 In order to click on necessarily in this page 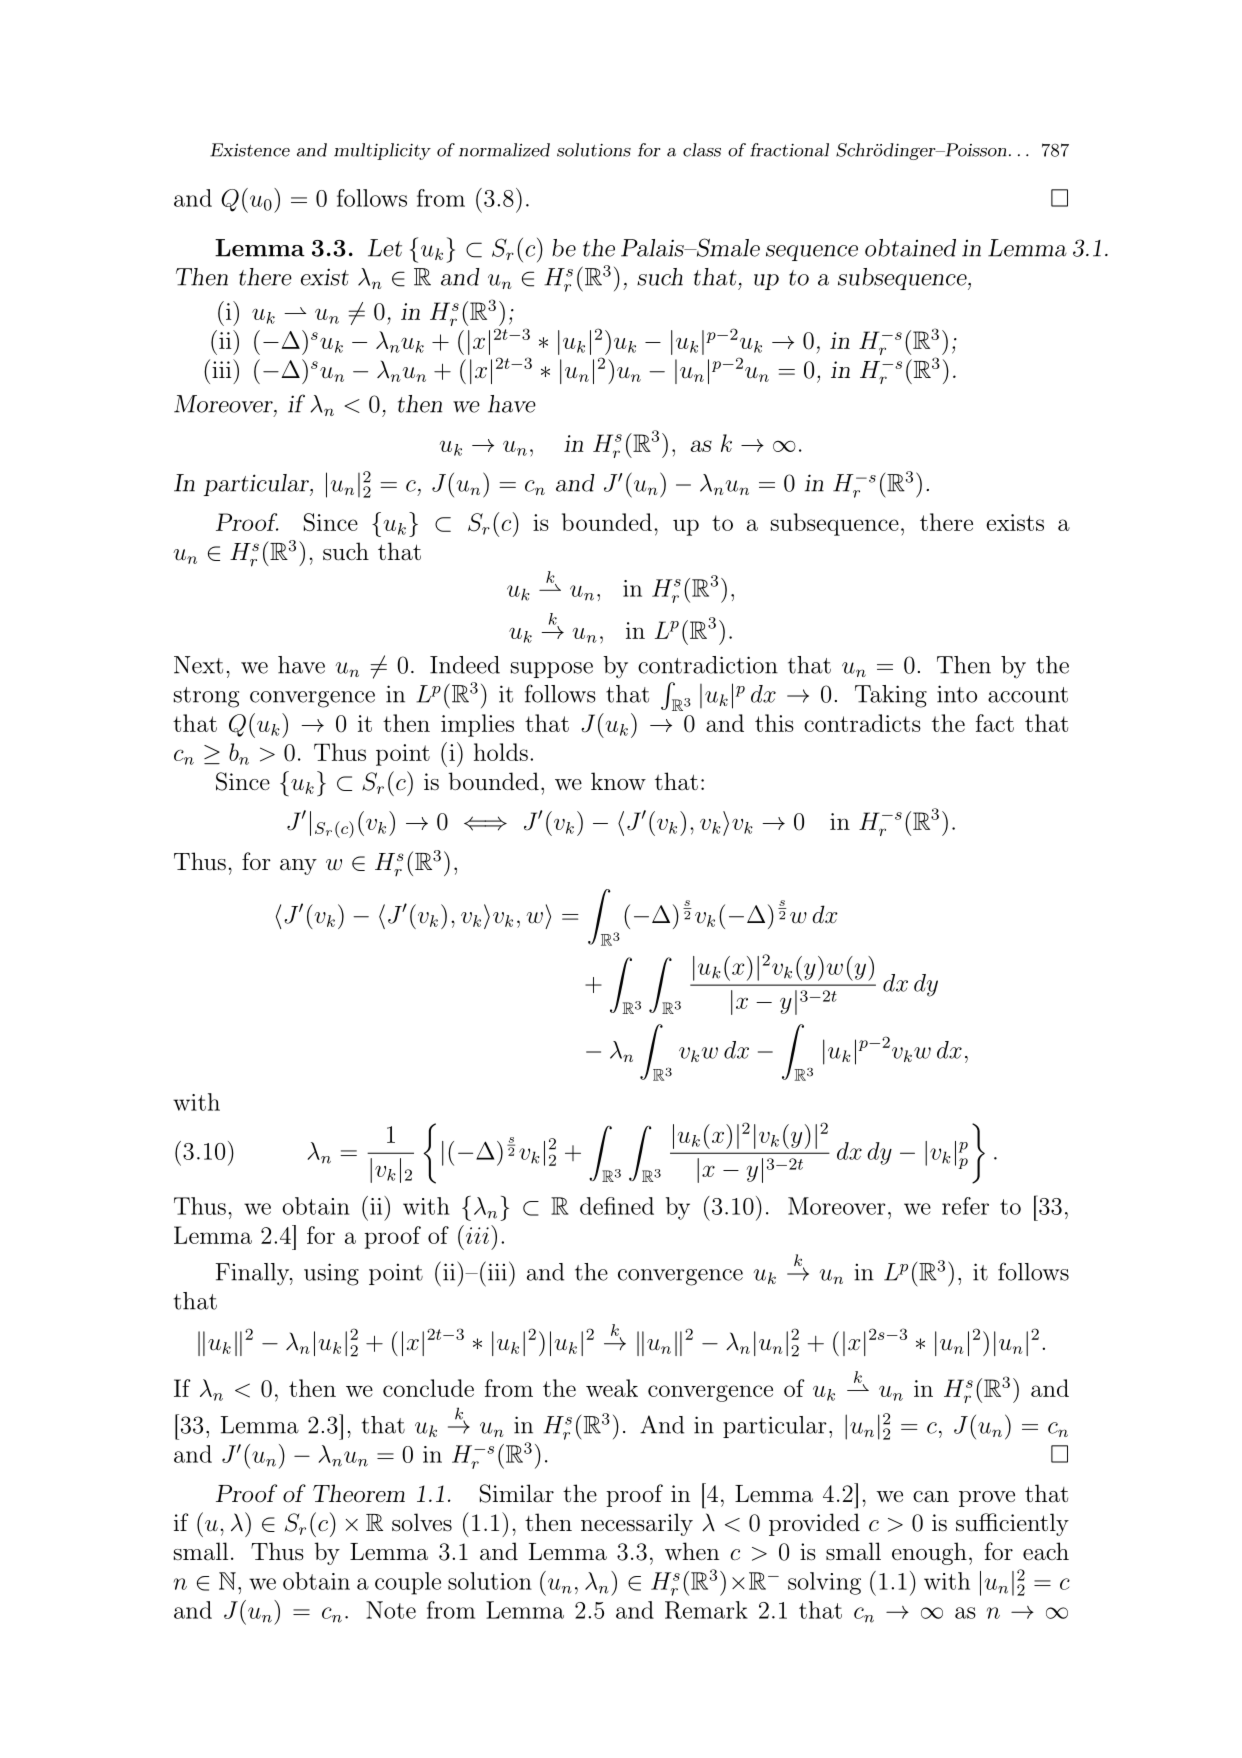, I will do `click(637, 1524)`.
